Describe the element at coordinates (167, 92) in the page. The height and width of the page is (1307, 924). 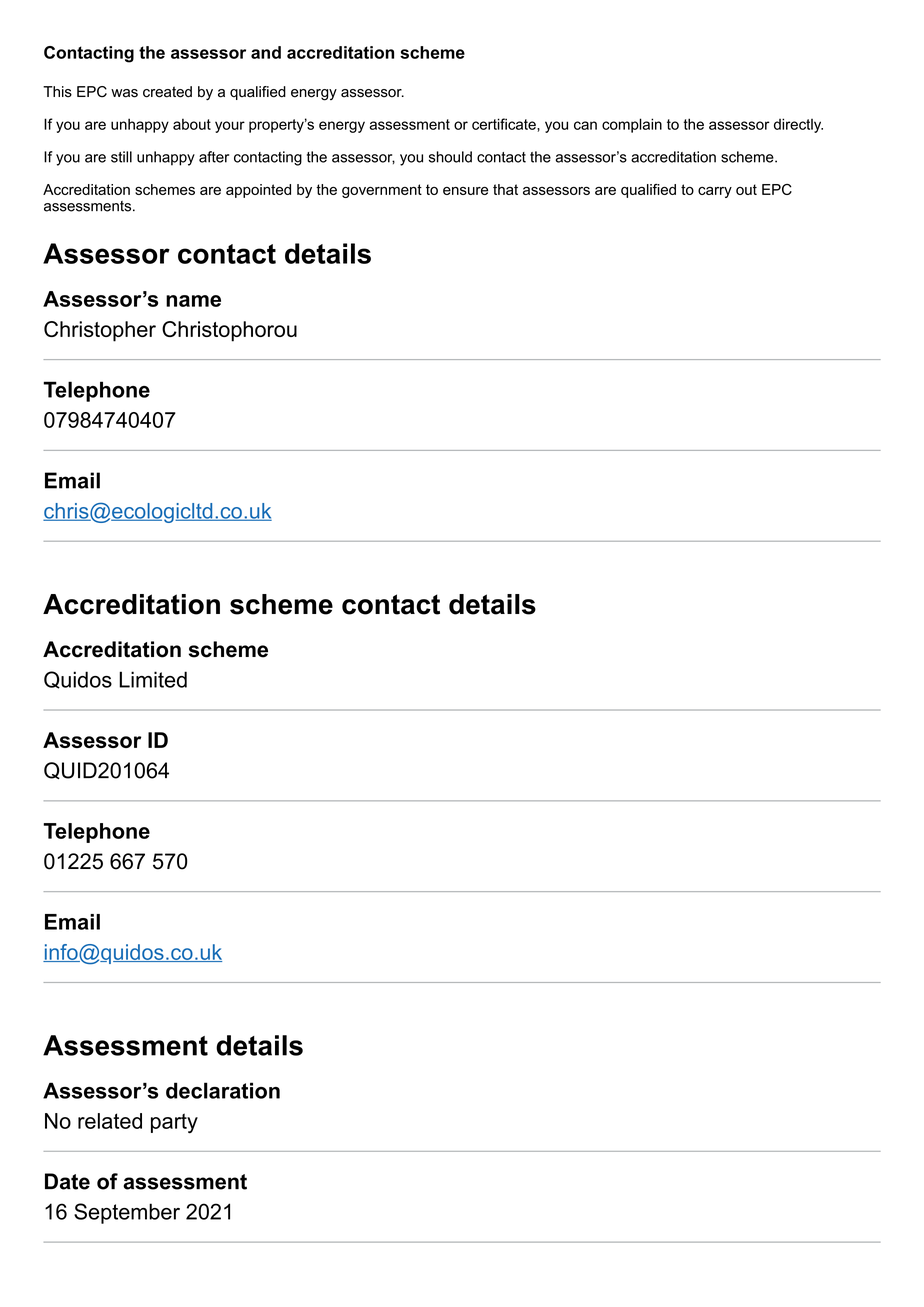
I see `created` at that location.
